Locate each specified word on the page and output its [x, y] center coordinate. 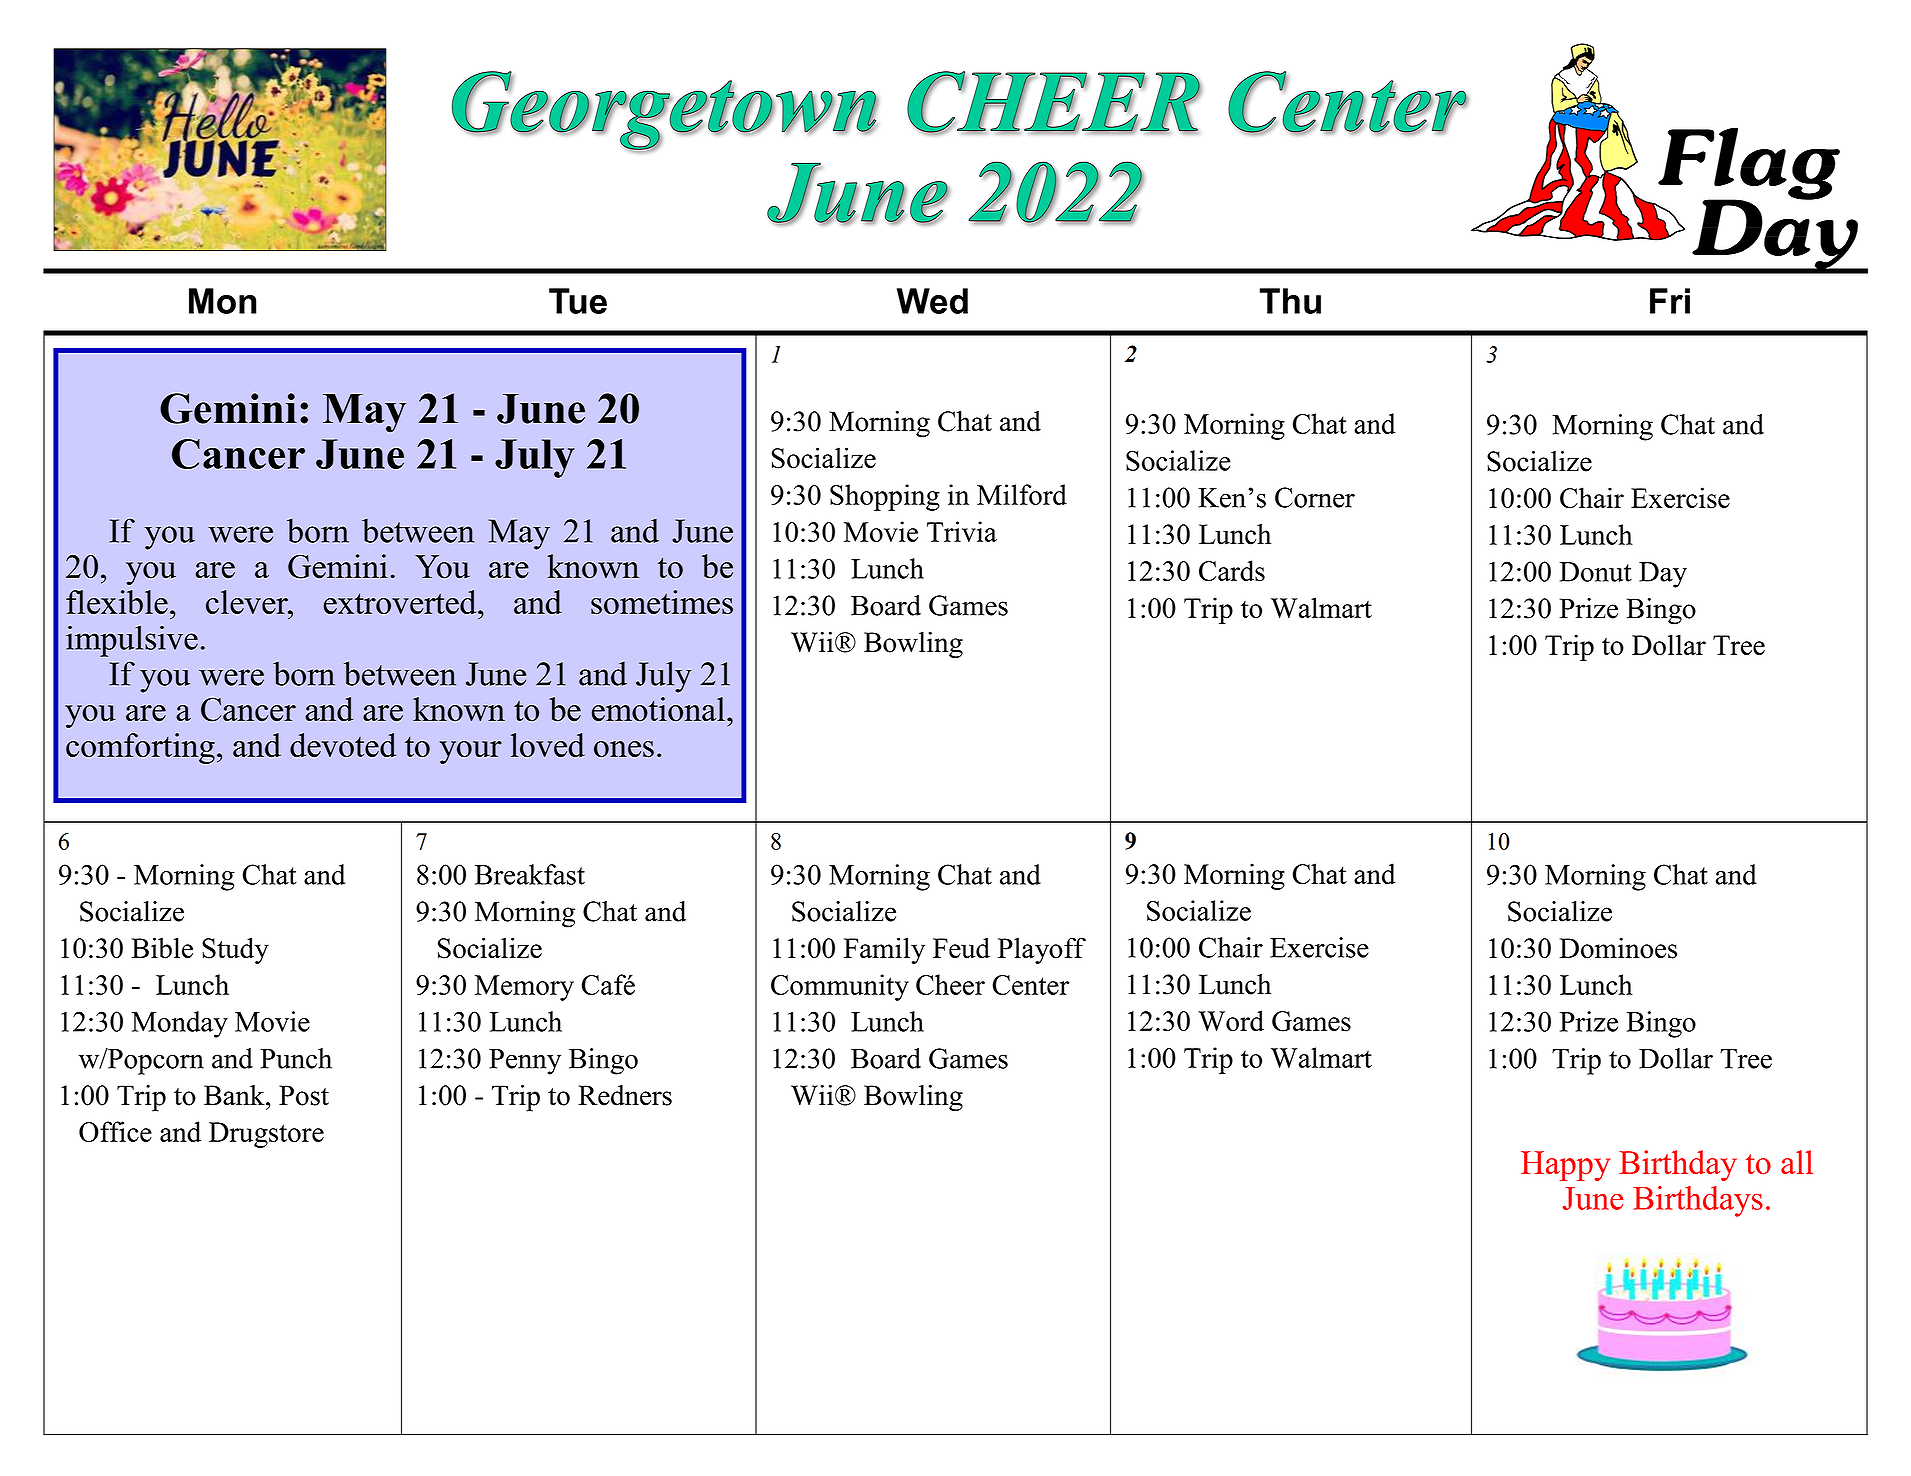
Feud [961, 948]
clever [248, 602]
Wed [932, 301]
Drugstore [266, 1135]
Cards [1232, 570]
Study [235, 950]
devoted [343, 745]
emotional [658, 709]
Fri [1670, 301]
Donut [1595, 572]
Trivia [962, 531]
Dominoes [1618, 948]
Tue [578, 301]
